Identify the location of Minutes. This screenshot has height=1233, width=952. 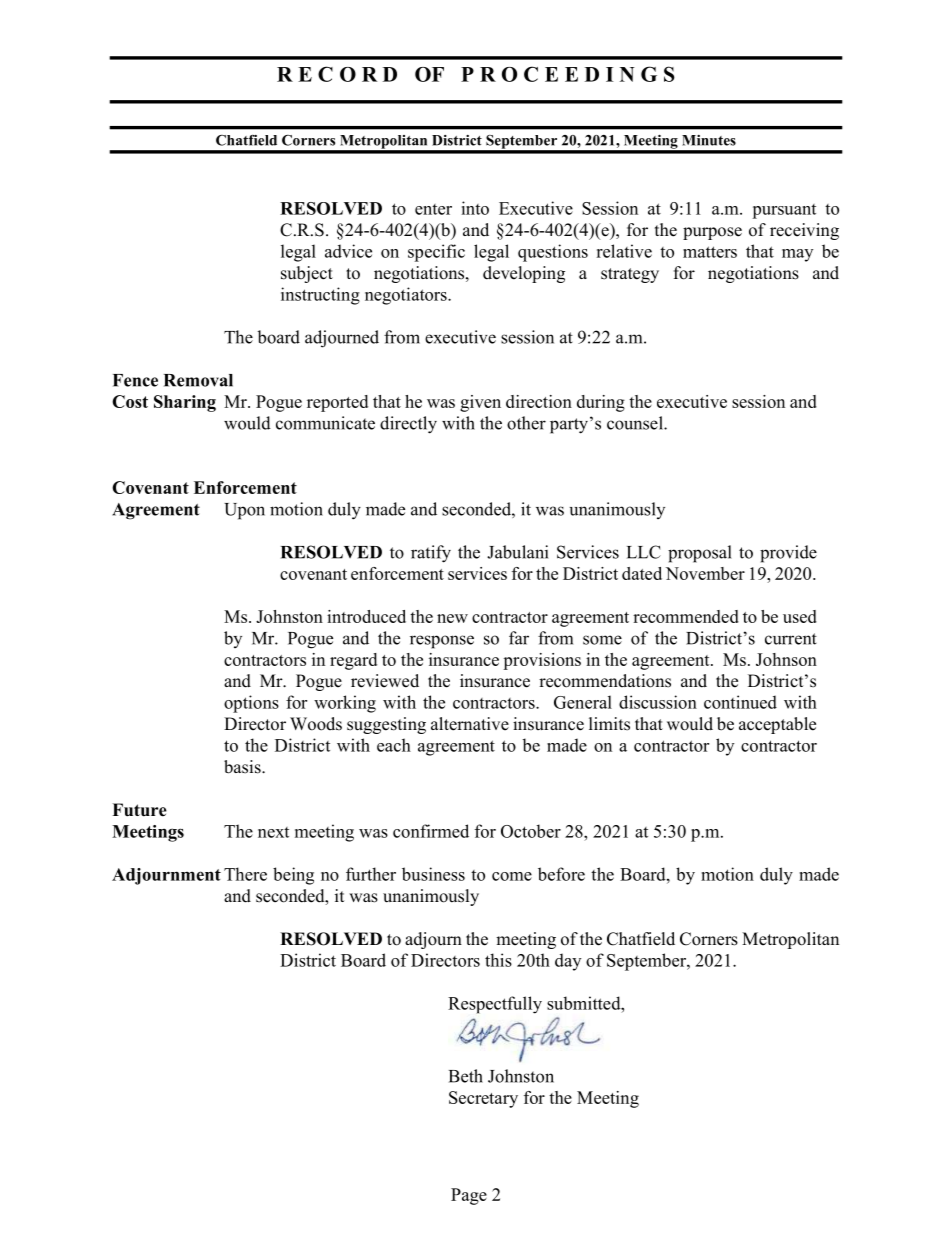
(709, 140).
